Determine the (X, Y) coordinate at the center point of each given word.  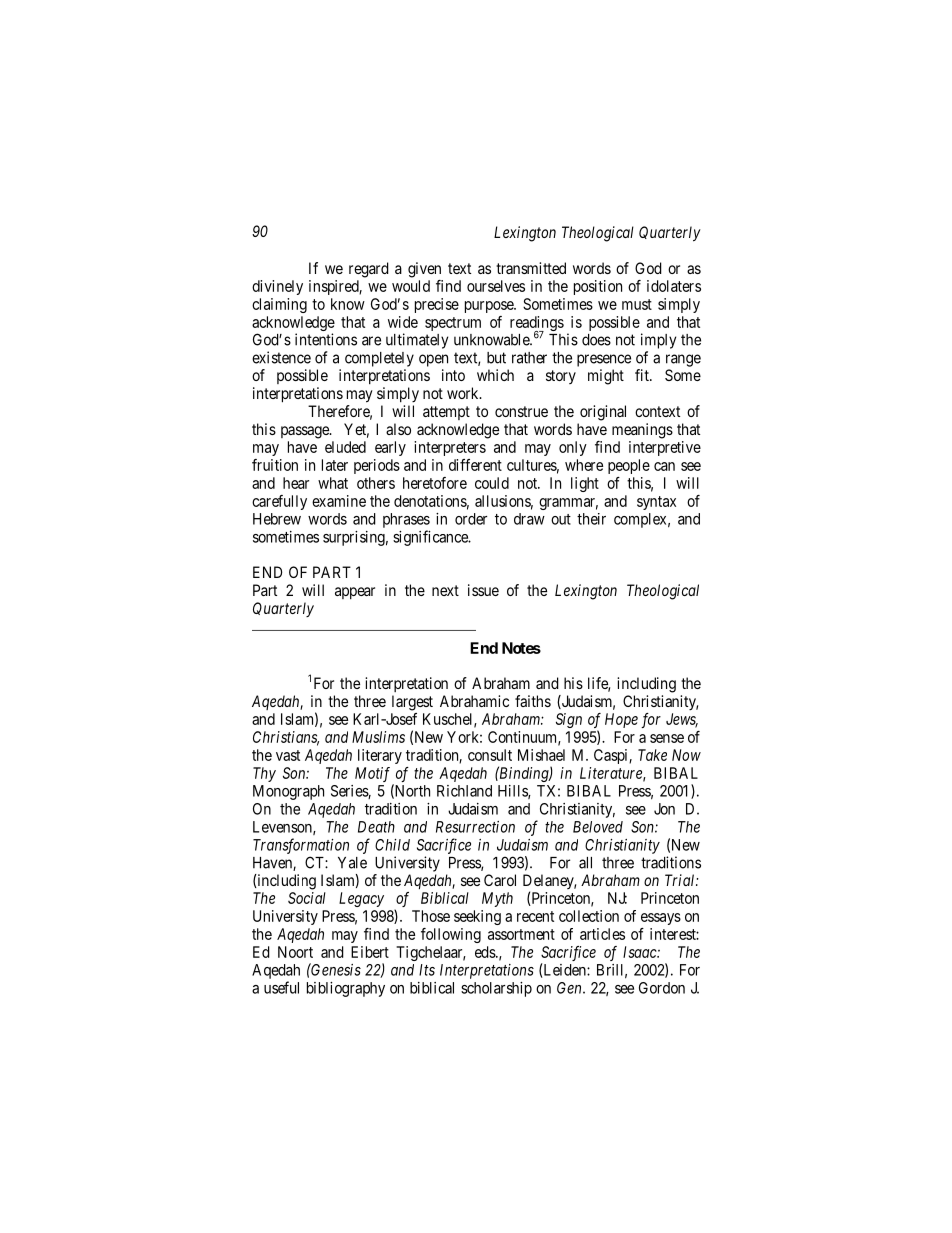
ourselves (496, 286)
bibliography (346, 989)
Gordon (662, 988)
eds (486, 952)
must (637, 304)
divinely (277, 287)
